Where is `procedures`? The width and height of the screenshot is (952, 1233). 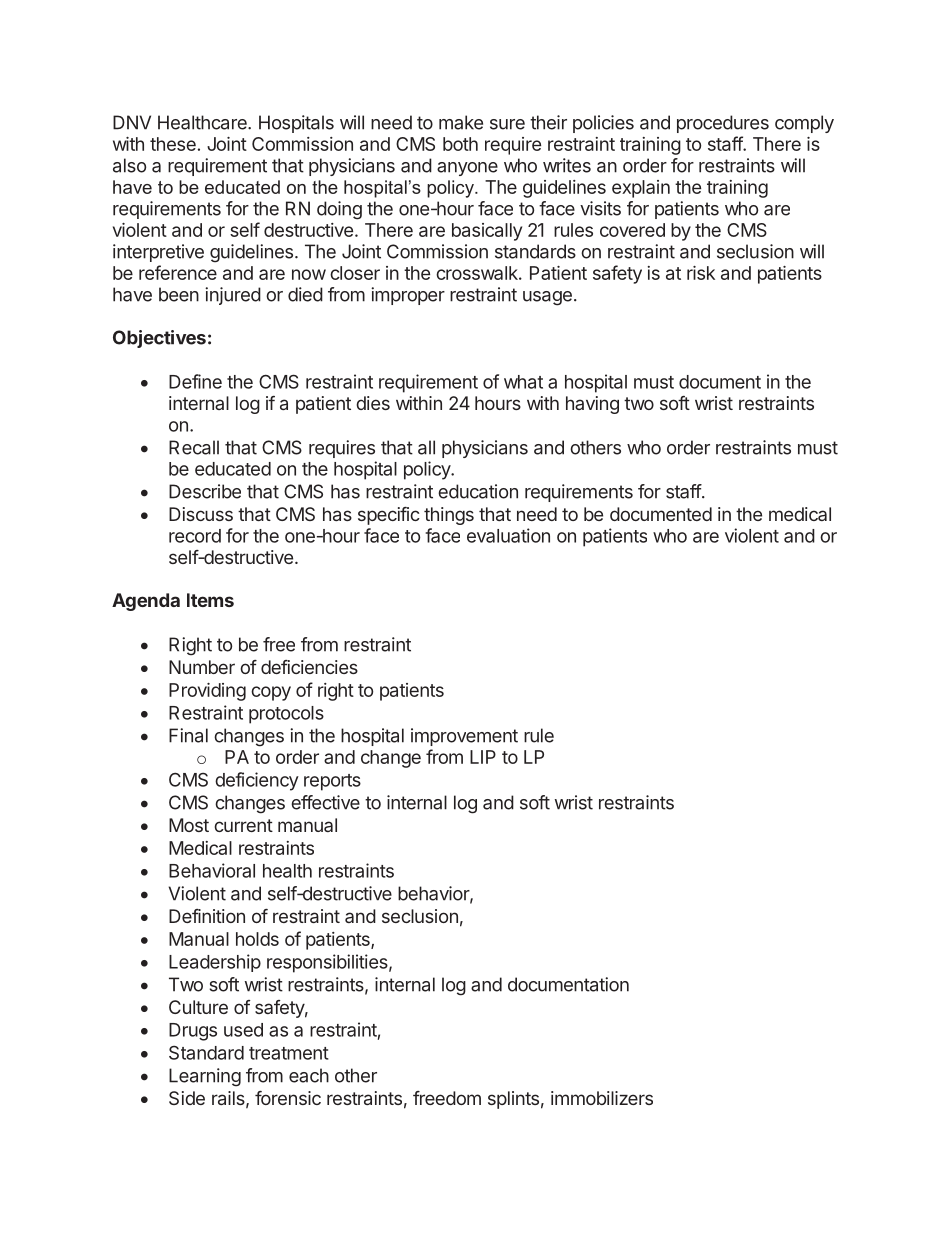 procedures is located at coordinates (723, 124).
